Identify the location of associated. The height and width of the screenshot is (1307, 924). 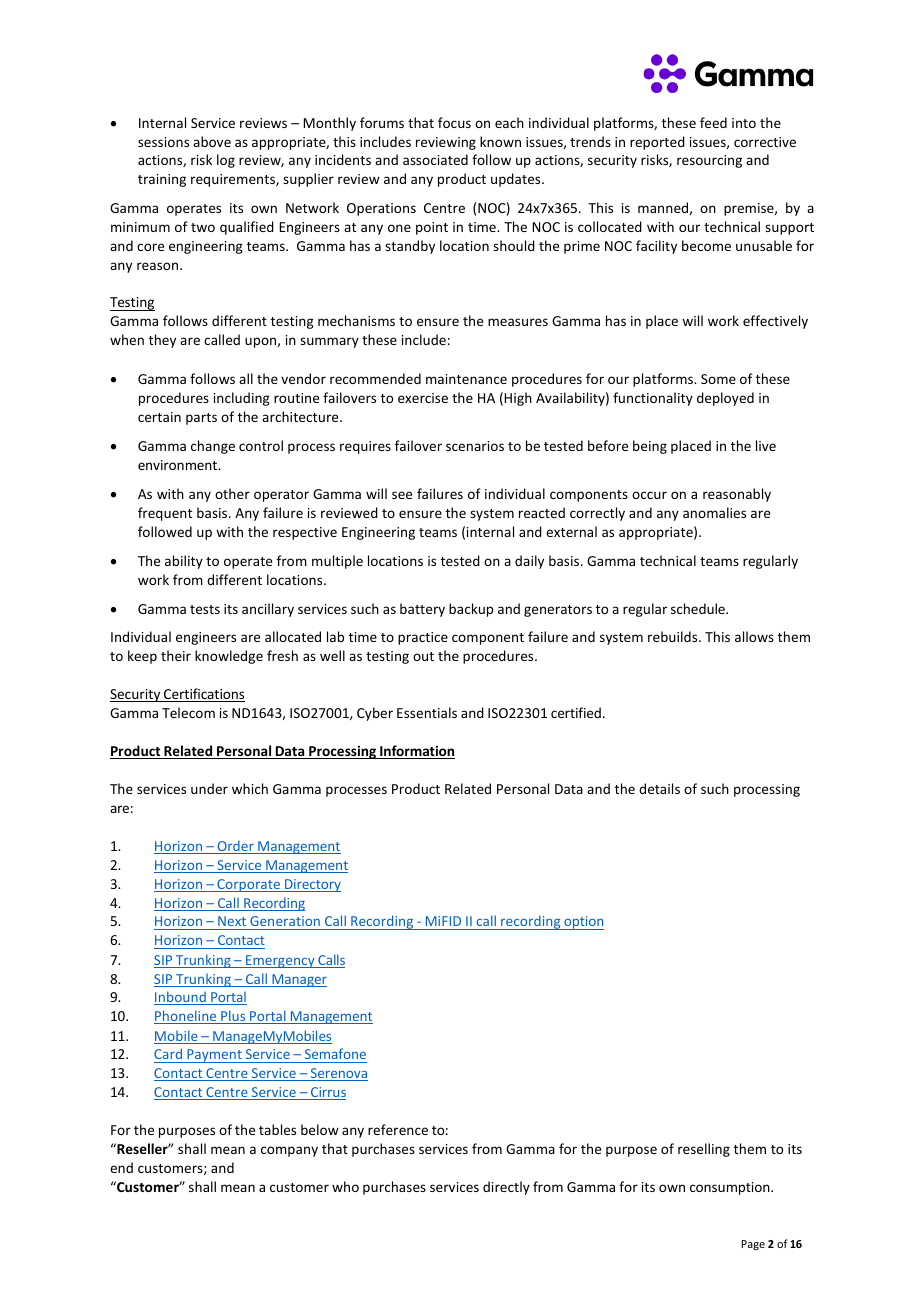
(435, 159).
